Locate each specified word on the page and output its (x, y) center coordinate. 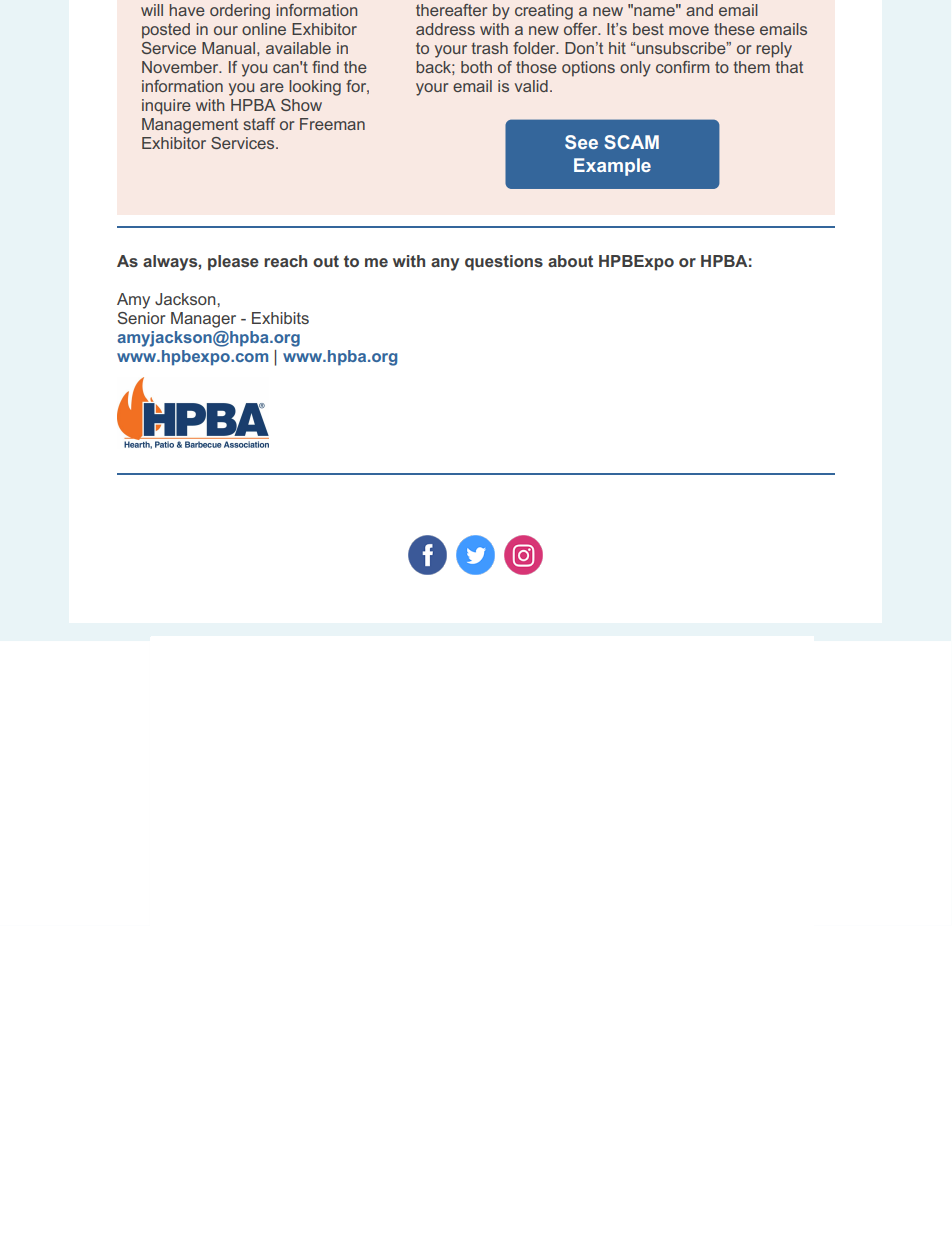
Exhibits (280, 318)
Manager (203, 320)
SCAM (631, 142)
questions (504, 263)
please (233, 263)
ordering (240, 12)
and (699, 10)
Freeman (332, 124)
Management (190, 126)
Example (612, 167)
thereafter (451, 10)
